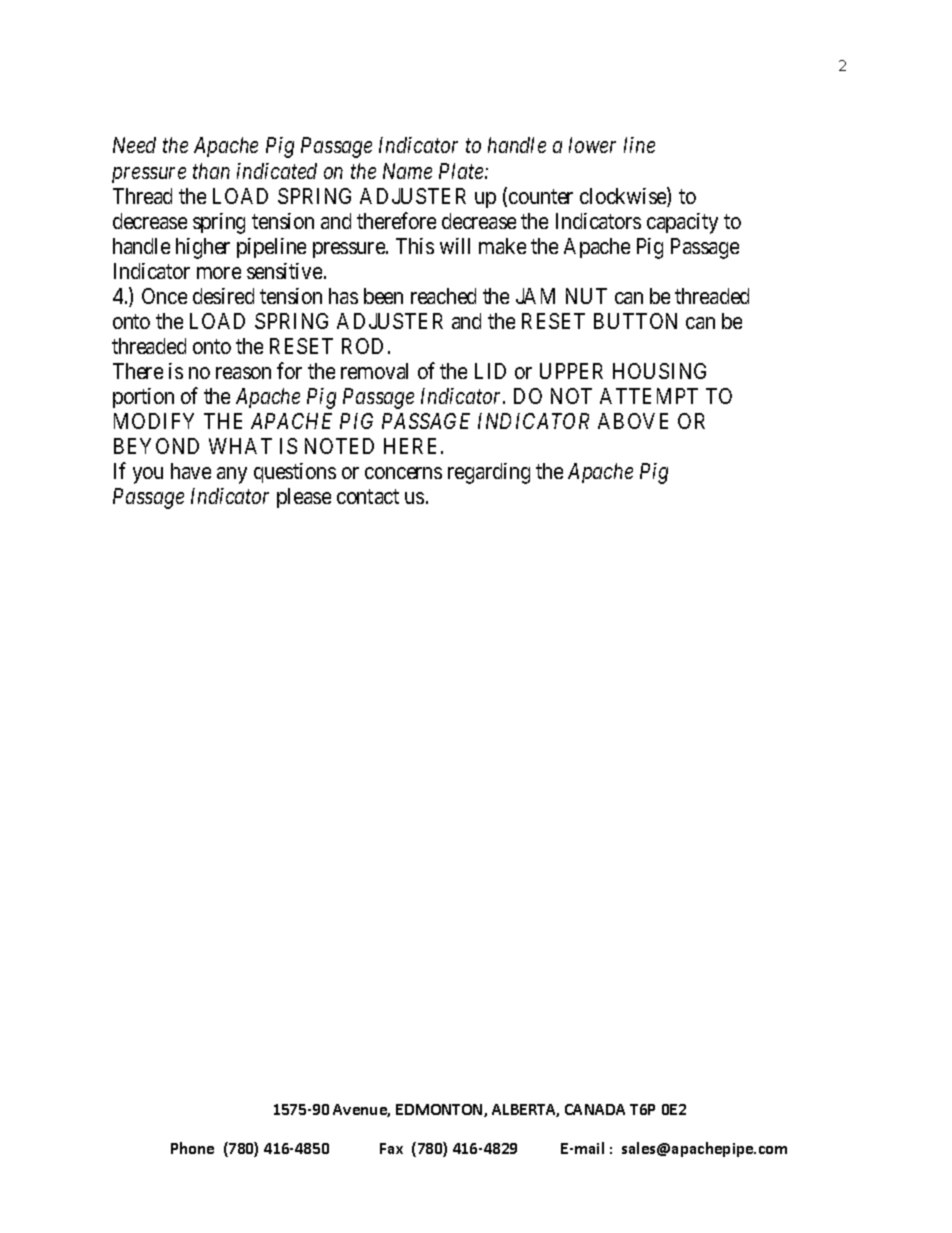 Image resolution: width=952 pixels, height=1233 pixels. Describe the element at coordinates (368, 497) in the screenshot. I see `contact` at that location.
